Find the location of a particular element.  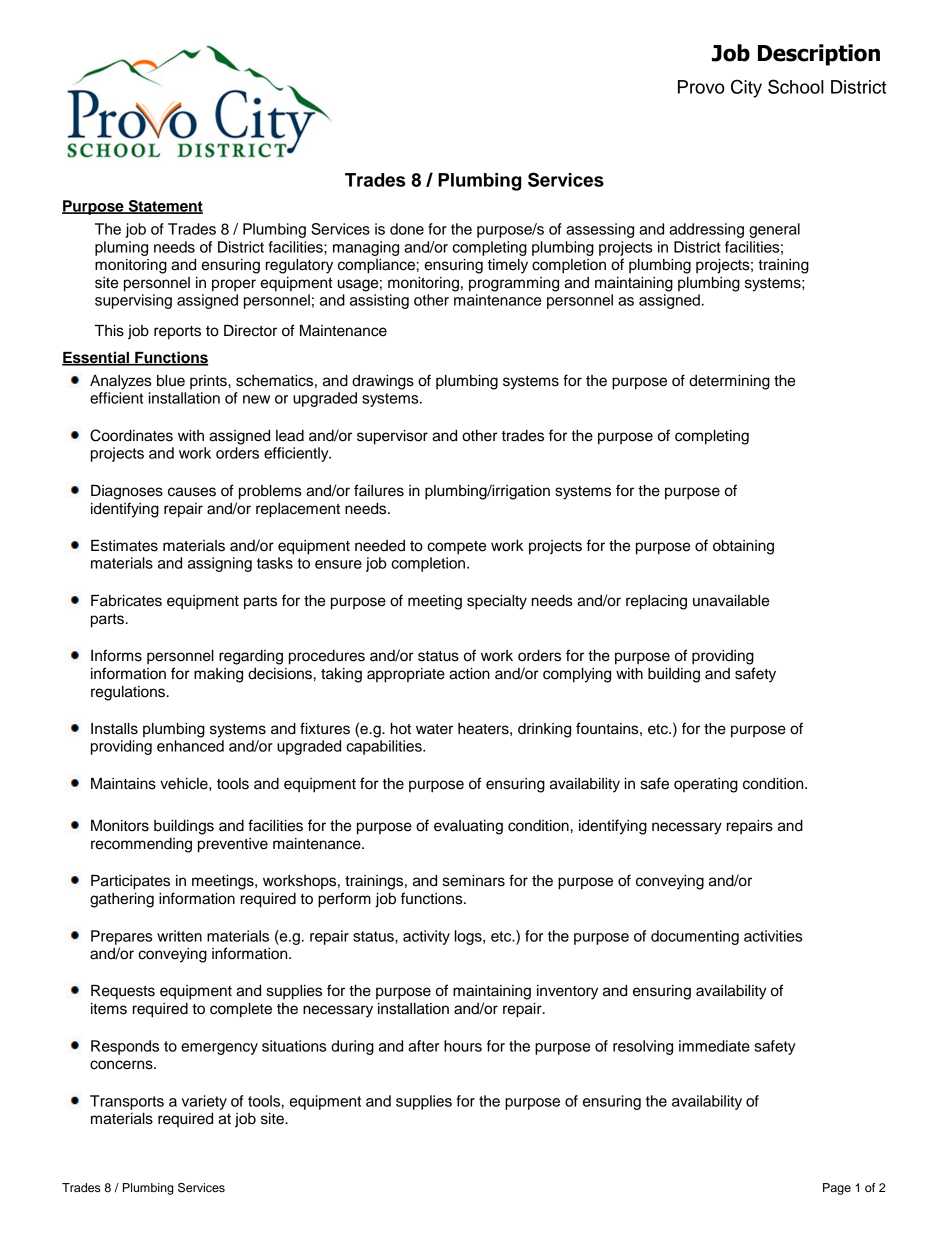

Page is located at coordinates (837, 1189).
